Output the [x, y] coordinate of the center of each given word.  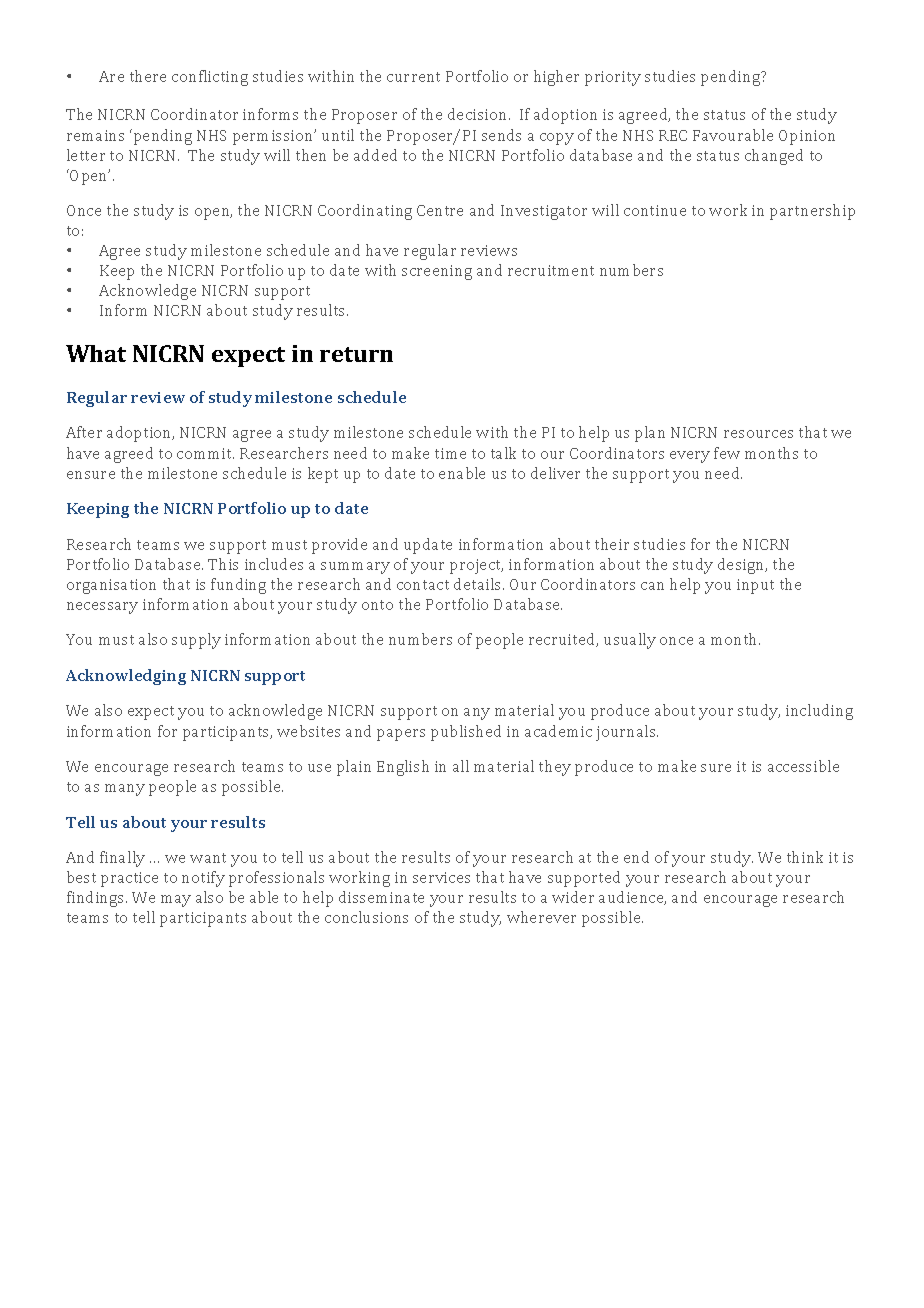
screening [437, 272]
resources [758, 434]
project [476, 566]
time [450, 453]
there [148, 76]
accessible [803, 766]
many [125, 790]
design [742, 566]
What [96, 353]
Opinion [807, 137]
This [223, 564]
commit [205, 453]
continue [655, 210]
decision [479, 114]
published [466, 733]
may [176, 901]
